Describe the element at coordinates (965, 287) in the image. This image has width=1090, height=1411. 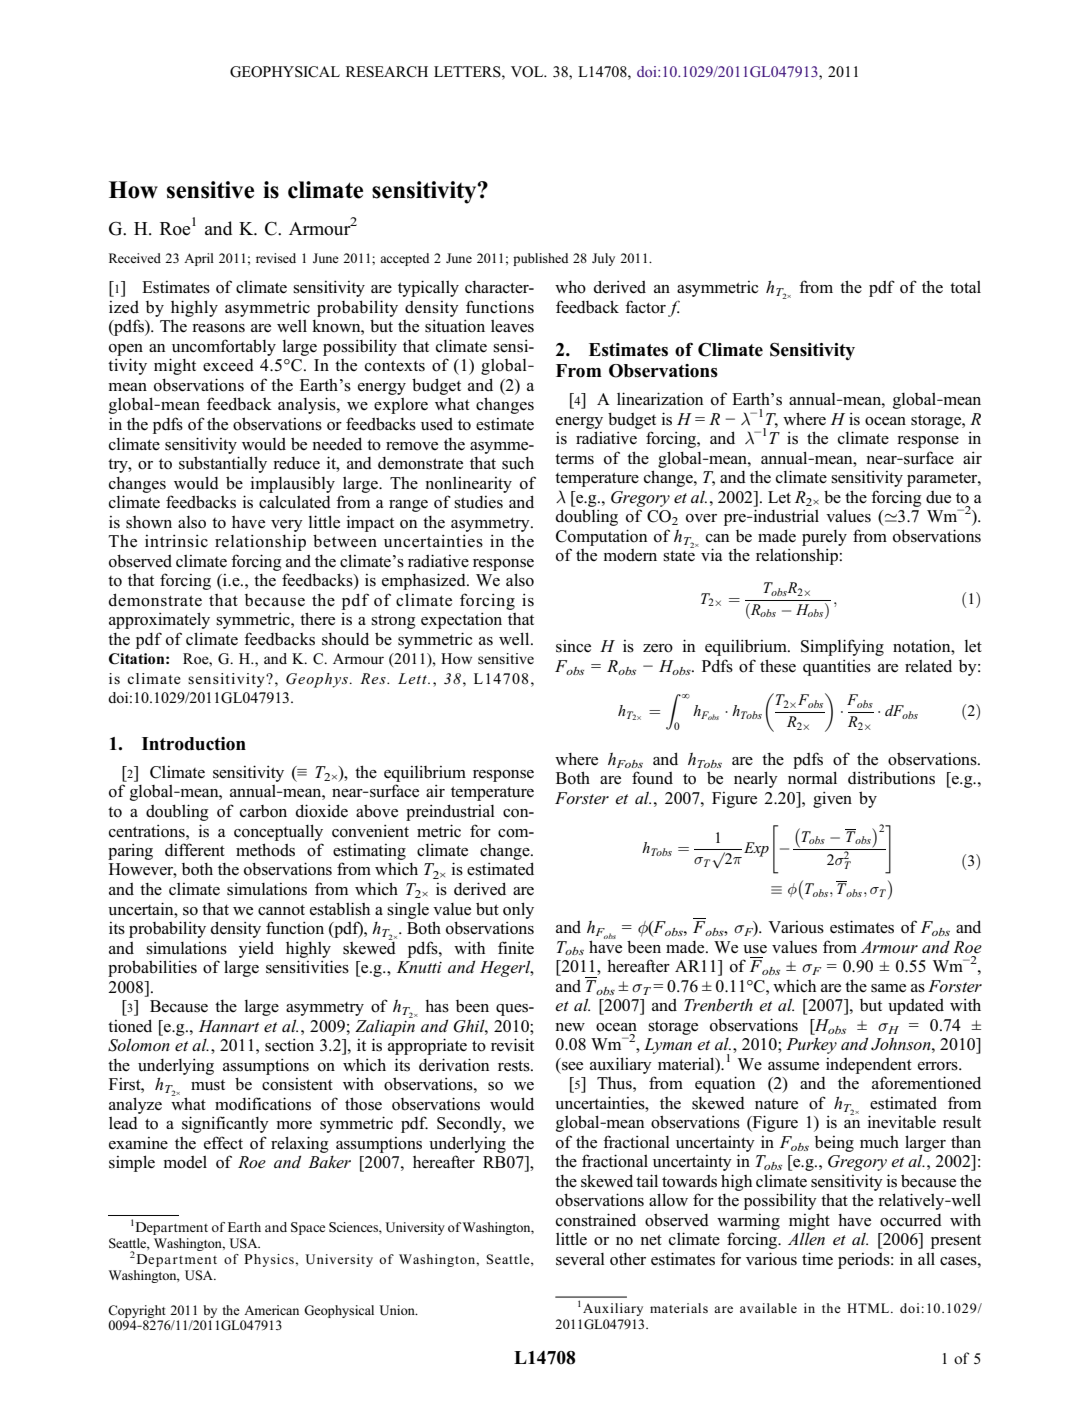
I see `total` at that location.
